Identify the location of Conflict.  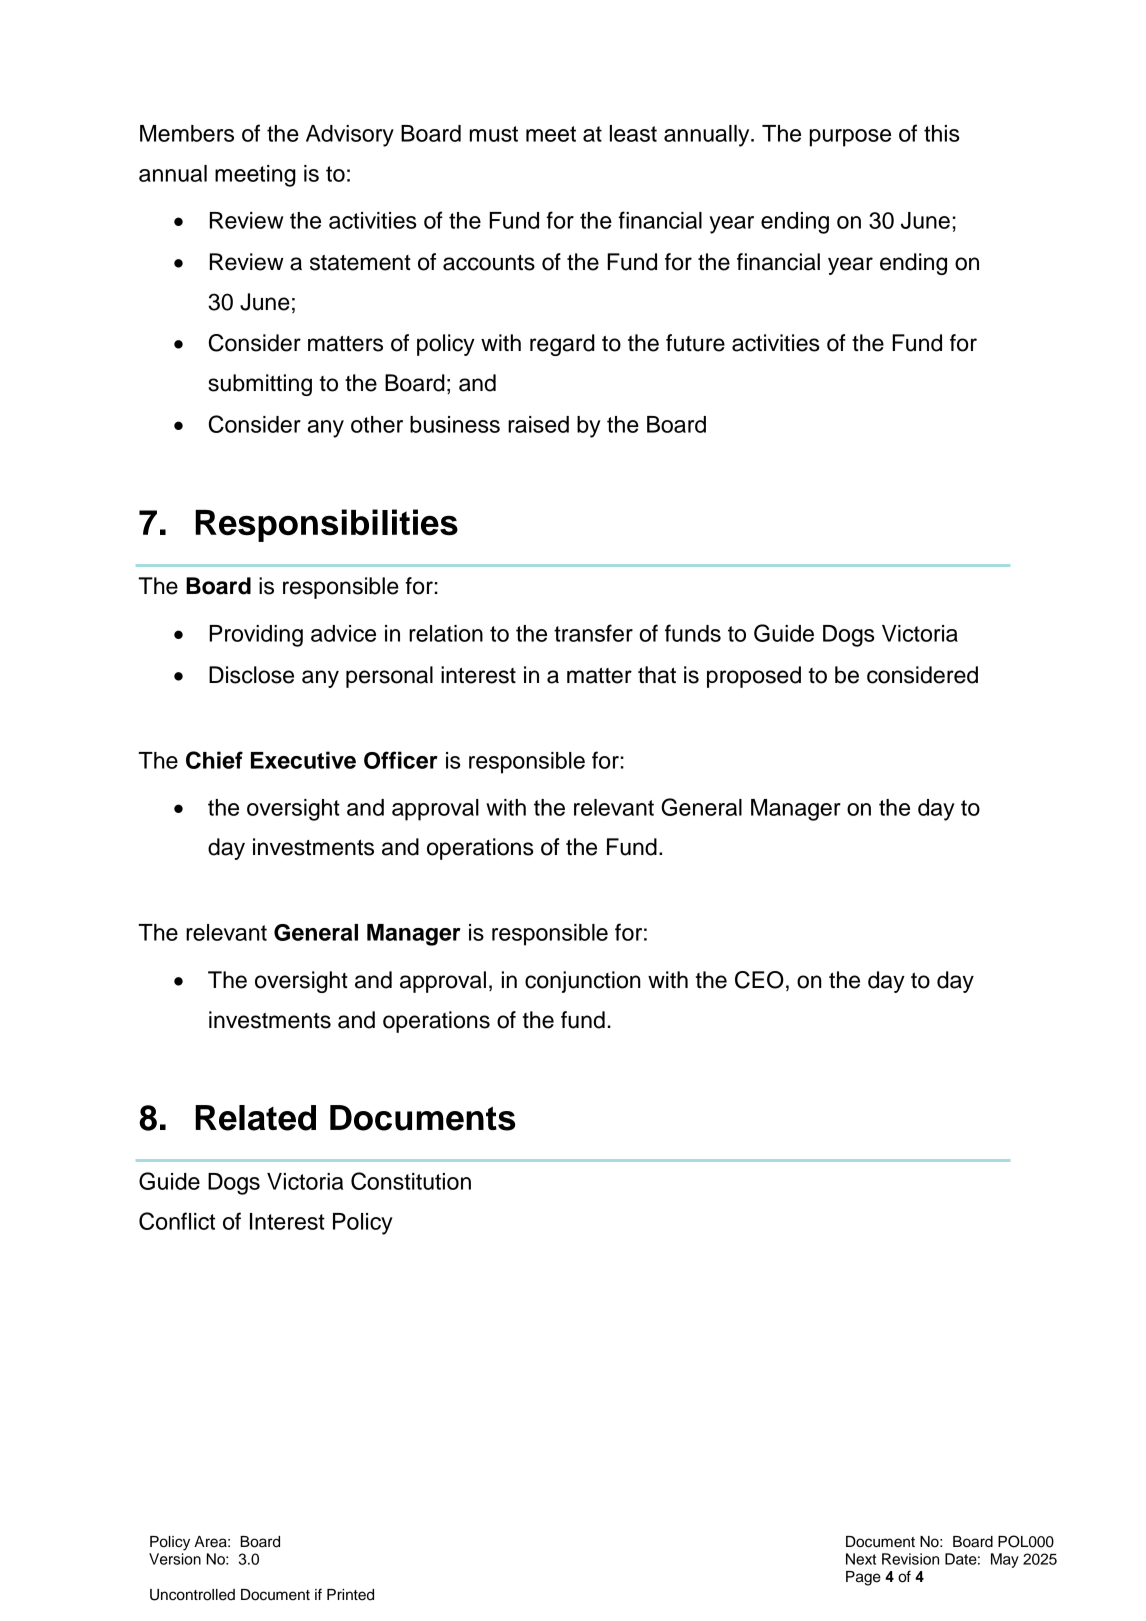
(177, 1221).
